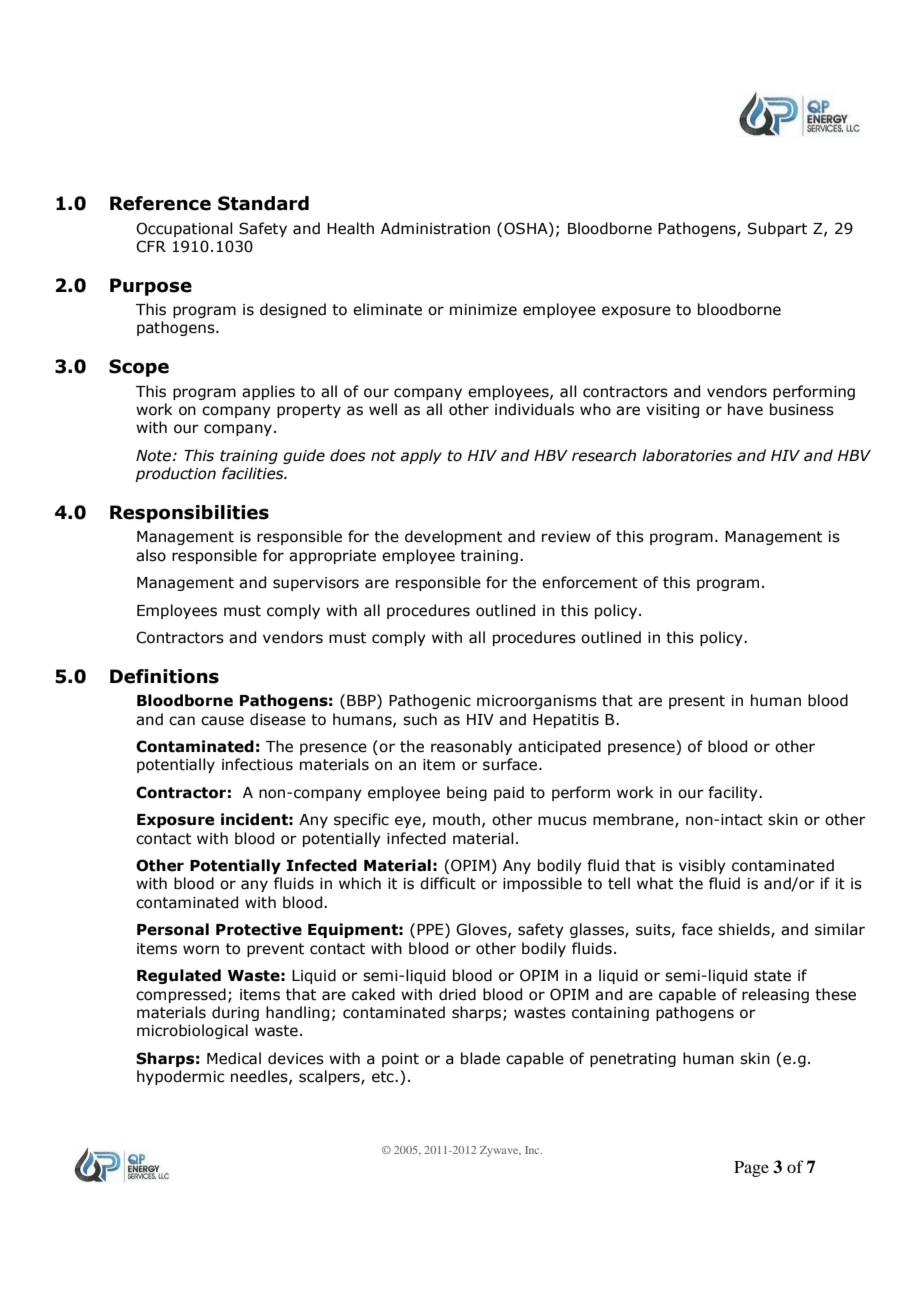 This screenshot has width=924, height=1308. Describe the element at coordinates (687, 455) in the screenshot. I see `laboratories` at that location.
